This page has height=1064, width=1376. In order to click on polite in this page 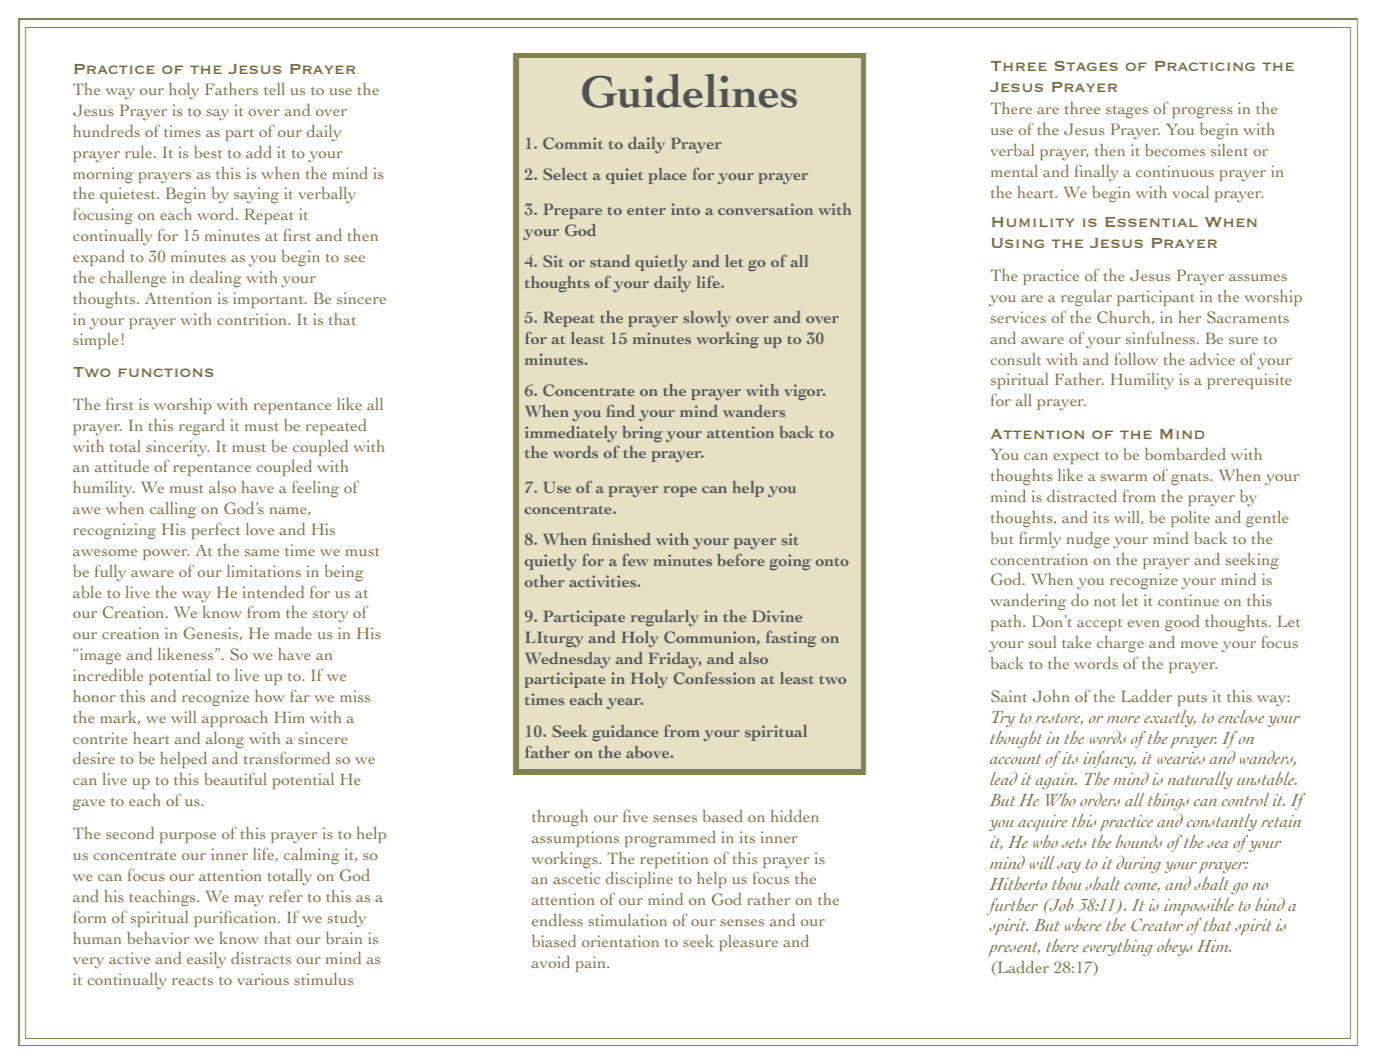, I will do `click(1190, 518)`.
